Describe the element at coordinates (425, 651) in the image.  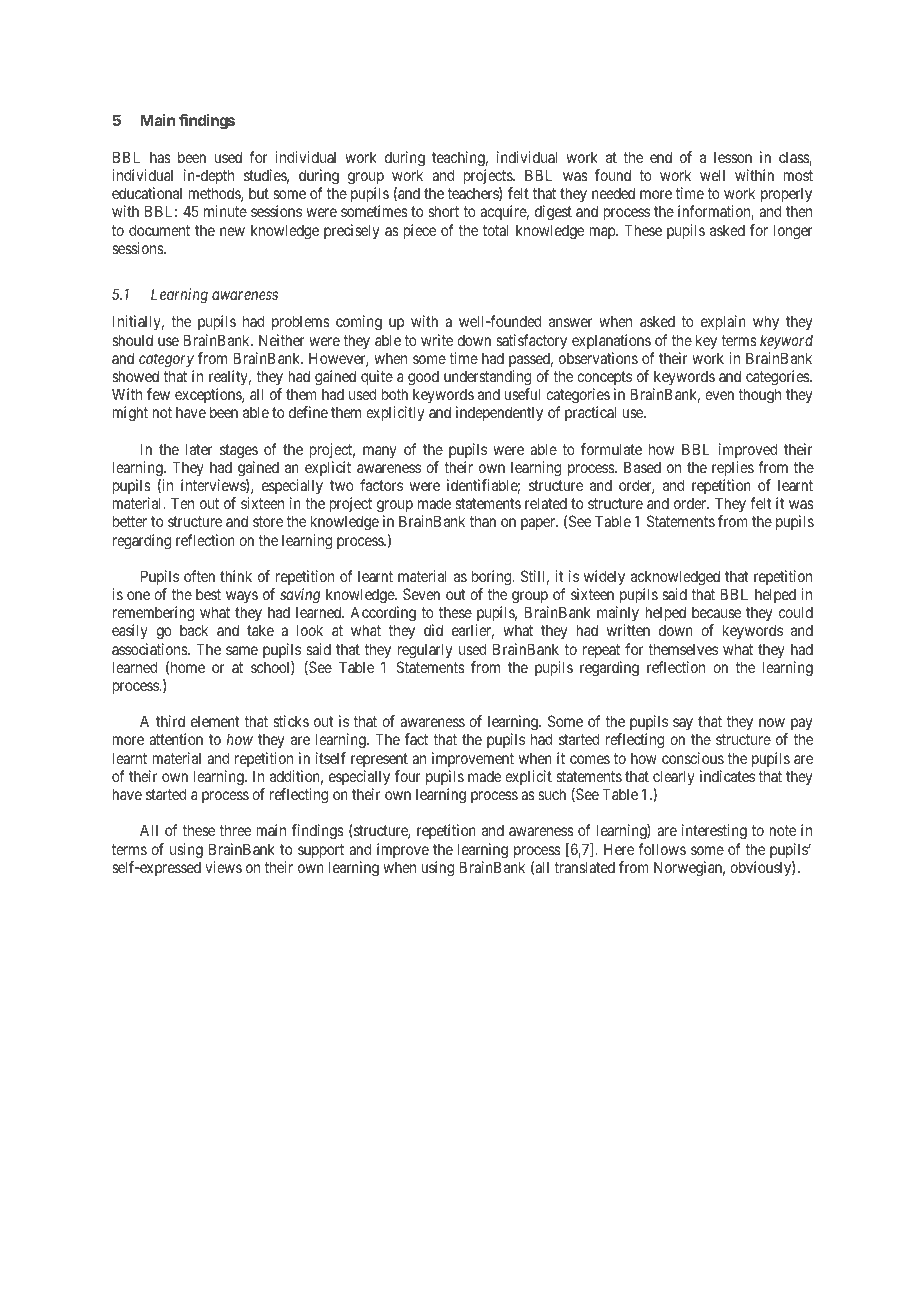
I see `regularly` at that location.
